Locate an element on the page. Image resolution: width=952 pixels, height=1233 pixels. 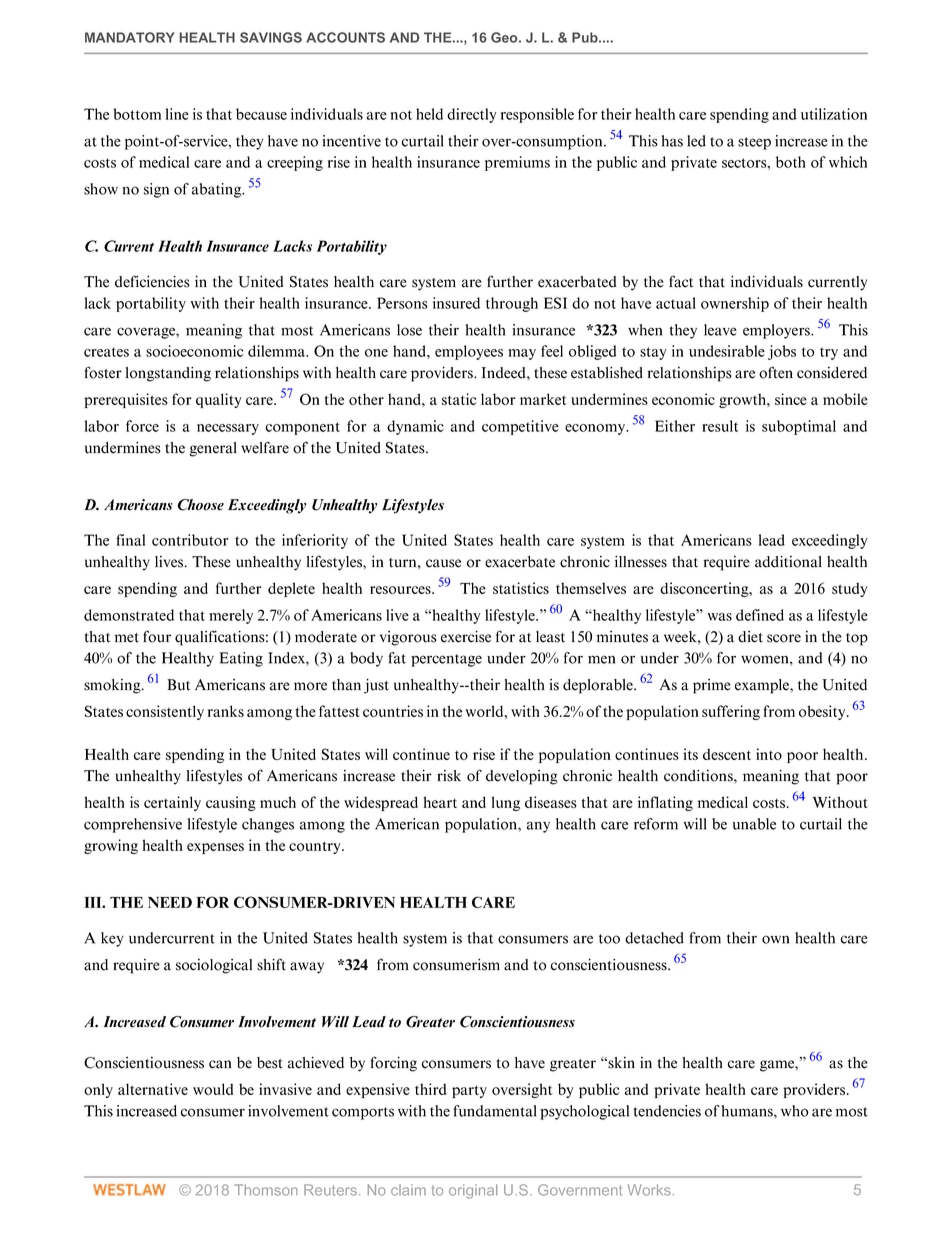
NEED is located at coordinates (170, 902).
